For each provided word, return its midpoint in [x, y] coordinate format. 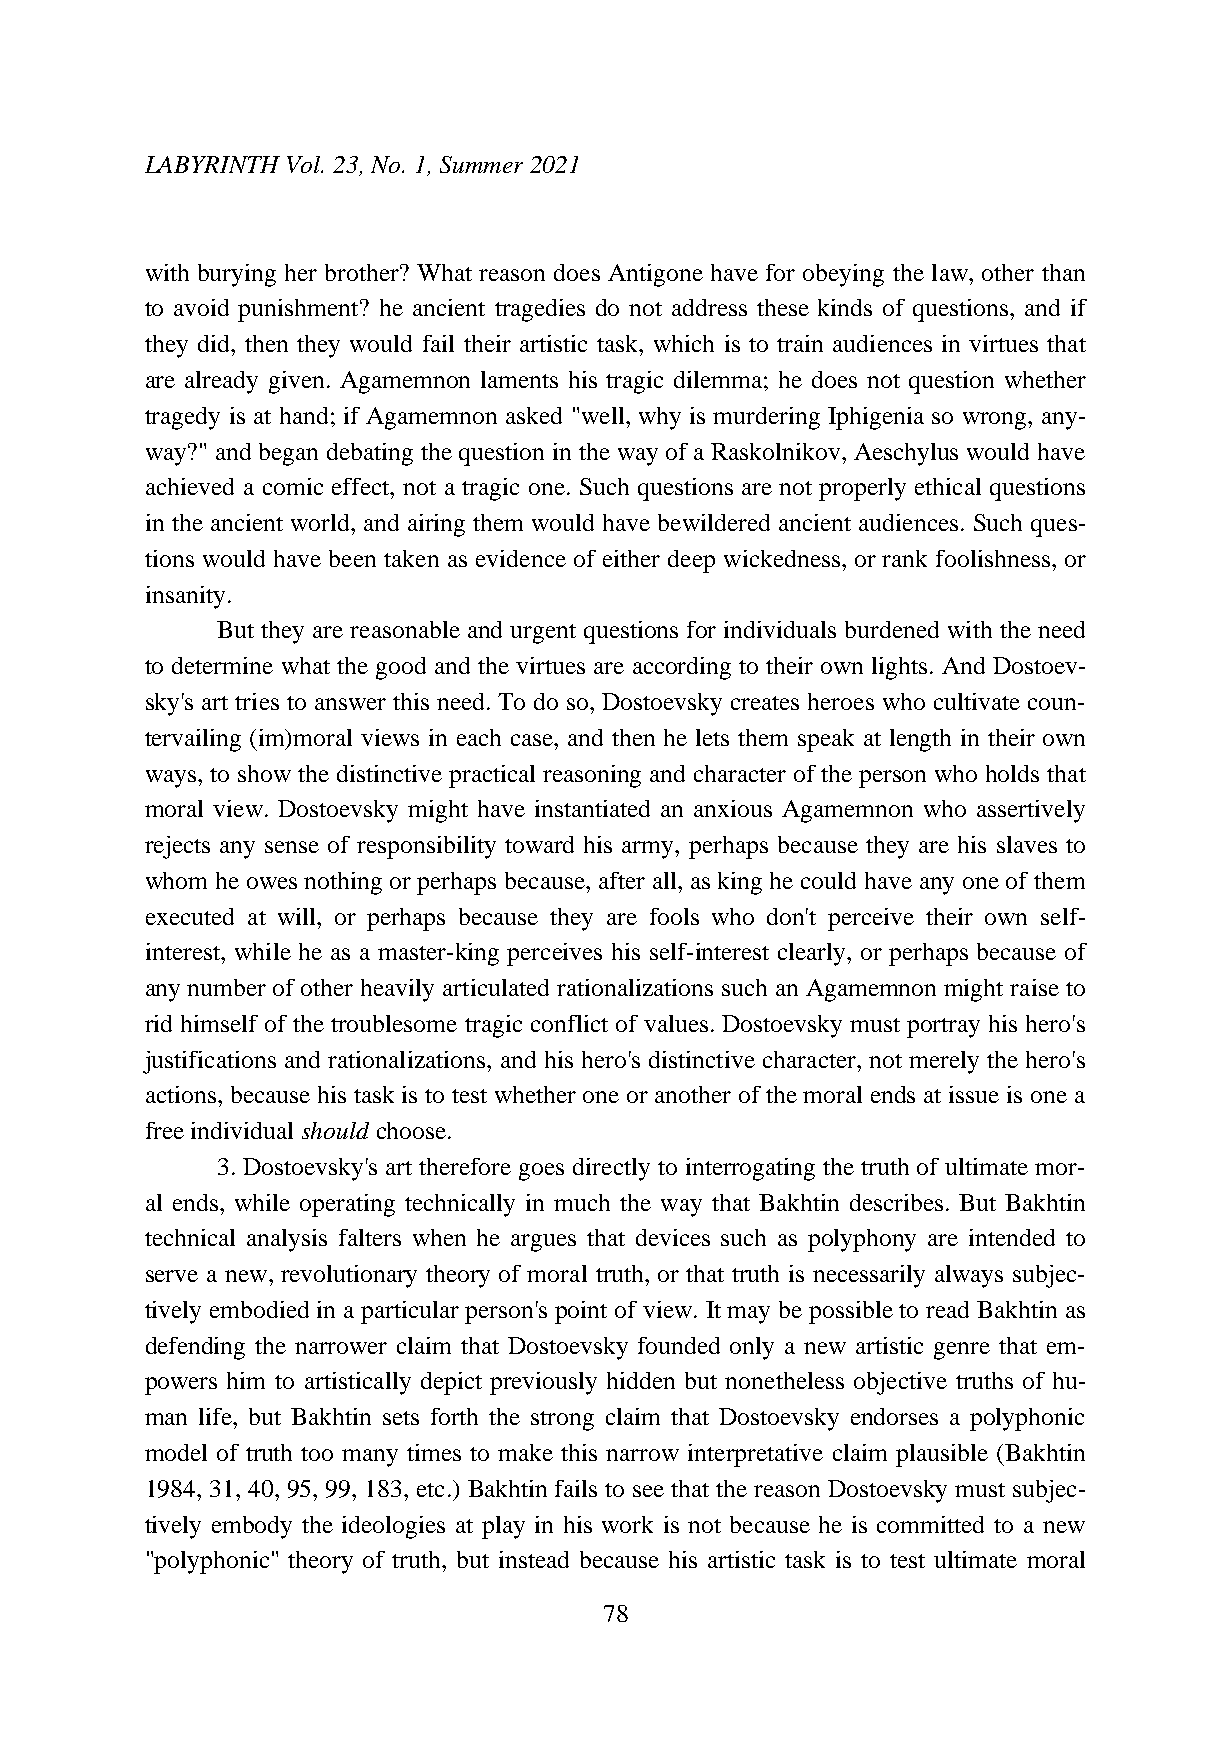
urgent [543, 634]
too [317, 1454]
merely [944, 1062]
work [627, 1524]
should [335, 1130]
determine [222, 665]
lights [899, 668]
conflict [569, 1023]
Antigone [655, 275]
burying [237, 275]
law [951, 272]
